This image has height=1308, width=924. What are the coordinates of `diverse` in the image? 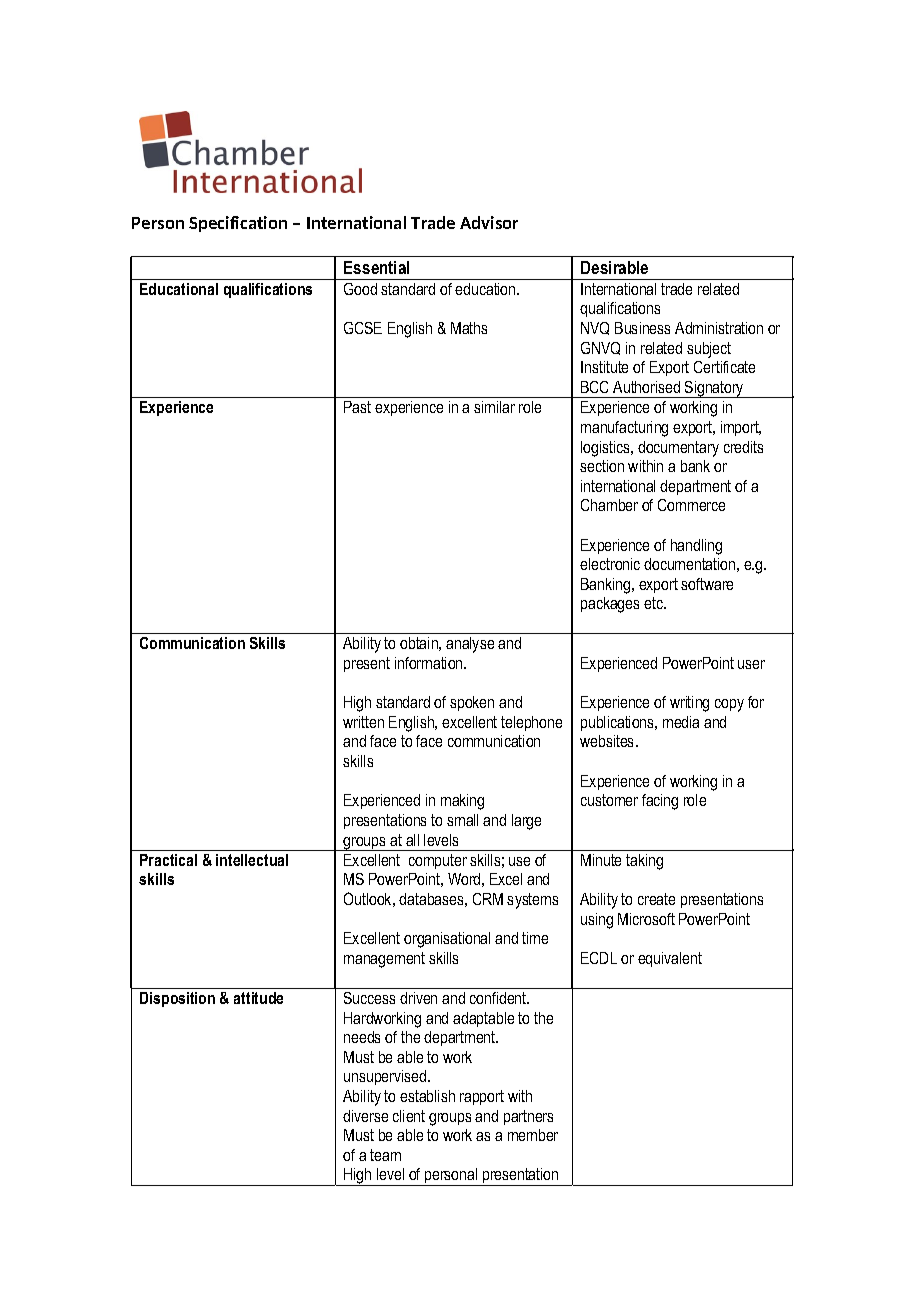 It's located at (365, 1116).
